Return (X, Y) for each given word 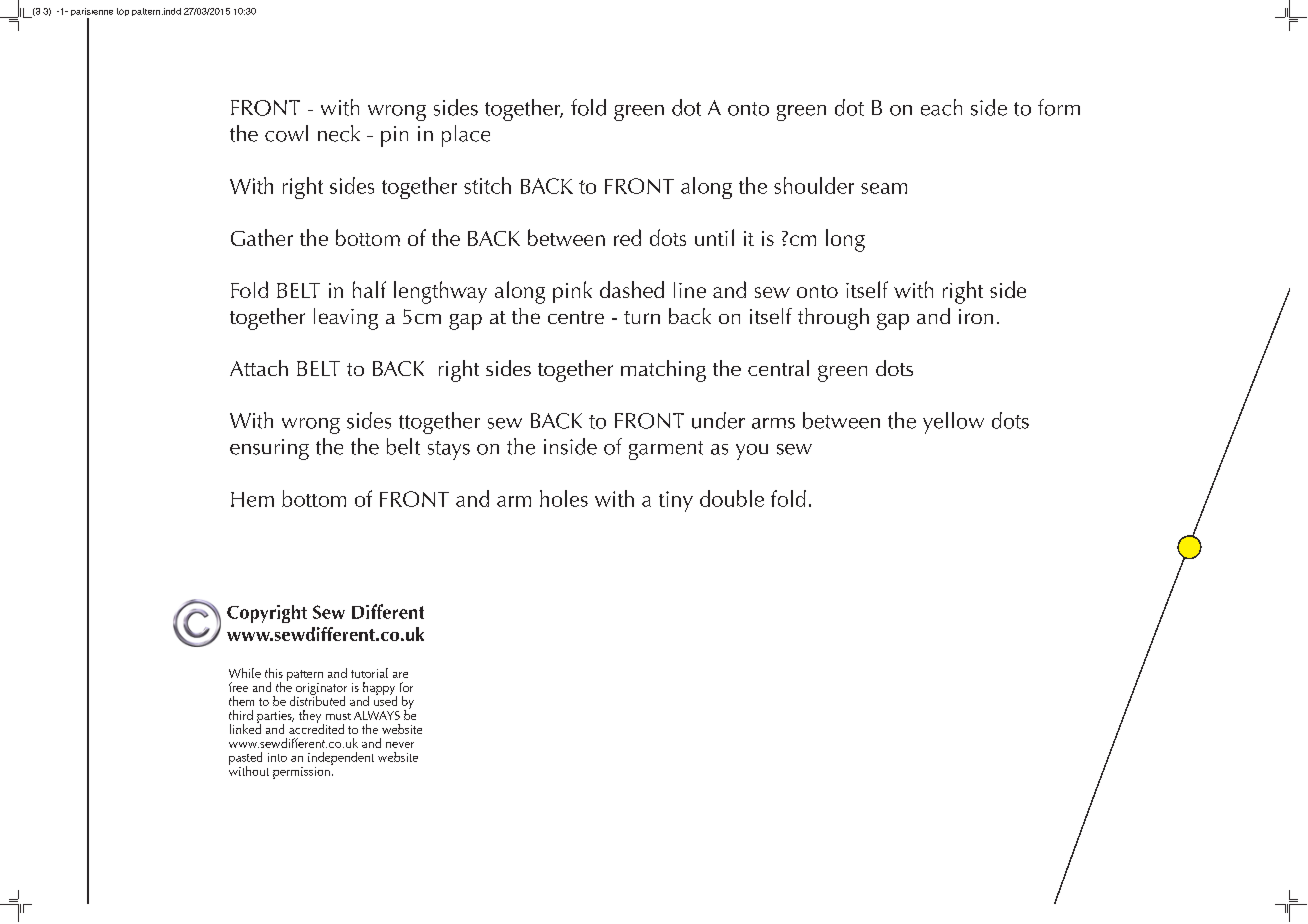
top (123, 12)
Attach (259, 368)
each (941, 107)
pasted (245, 759)
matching (663, 371)
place (466, 136)
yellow (953, 423)
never (400, 745)
